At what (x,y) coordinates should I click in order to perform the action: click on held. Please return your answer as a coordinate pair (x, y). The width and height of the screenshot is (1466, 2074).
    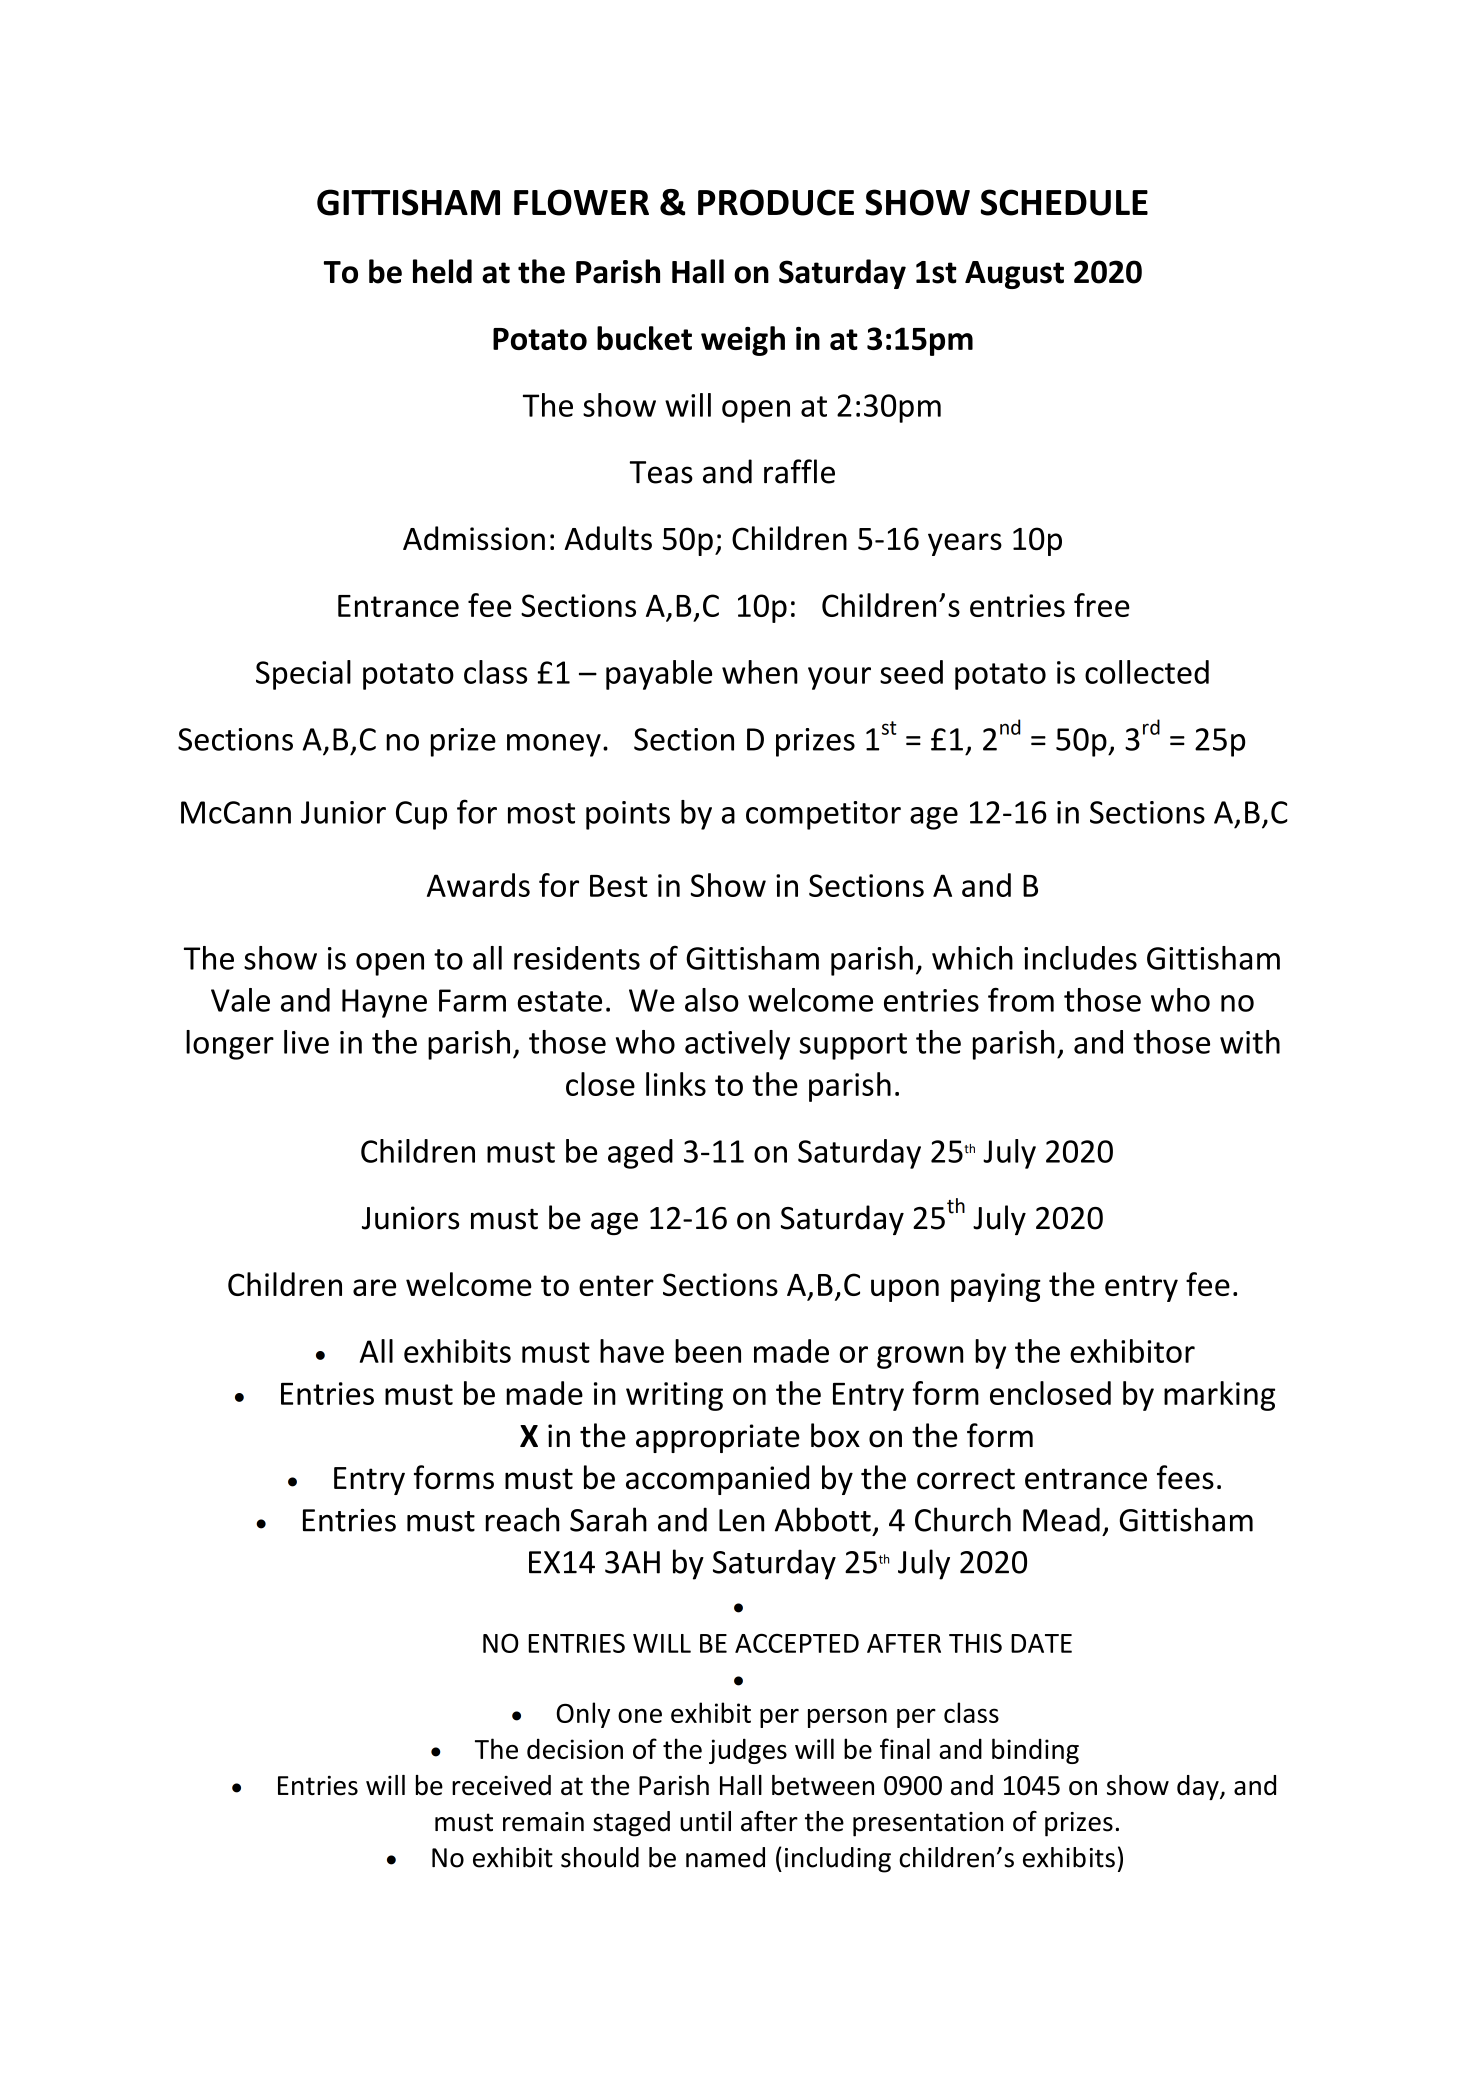
    Looking at the image, I should click on (442, 271).
